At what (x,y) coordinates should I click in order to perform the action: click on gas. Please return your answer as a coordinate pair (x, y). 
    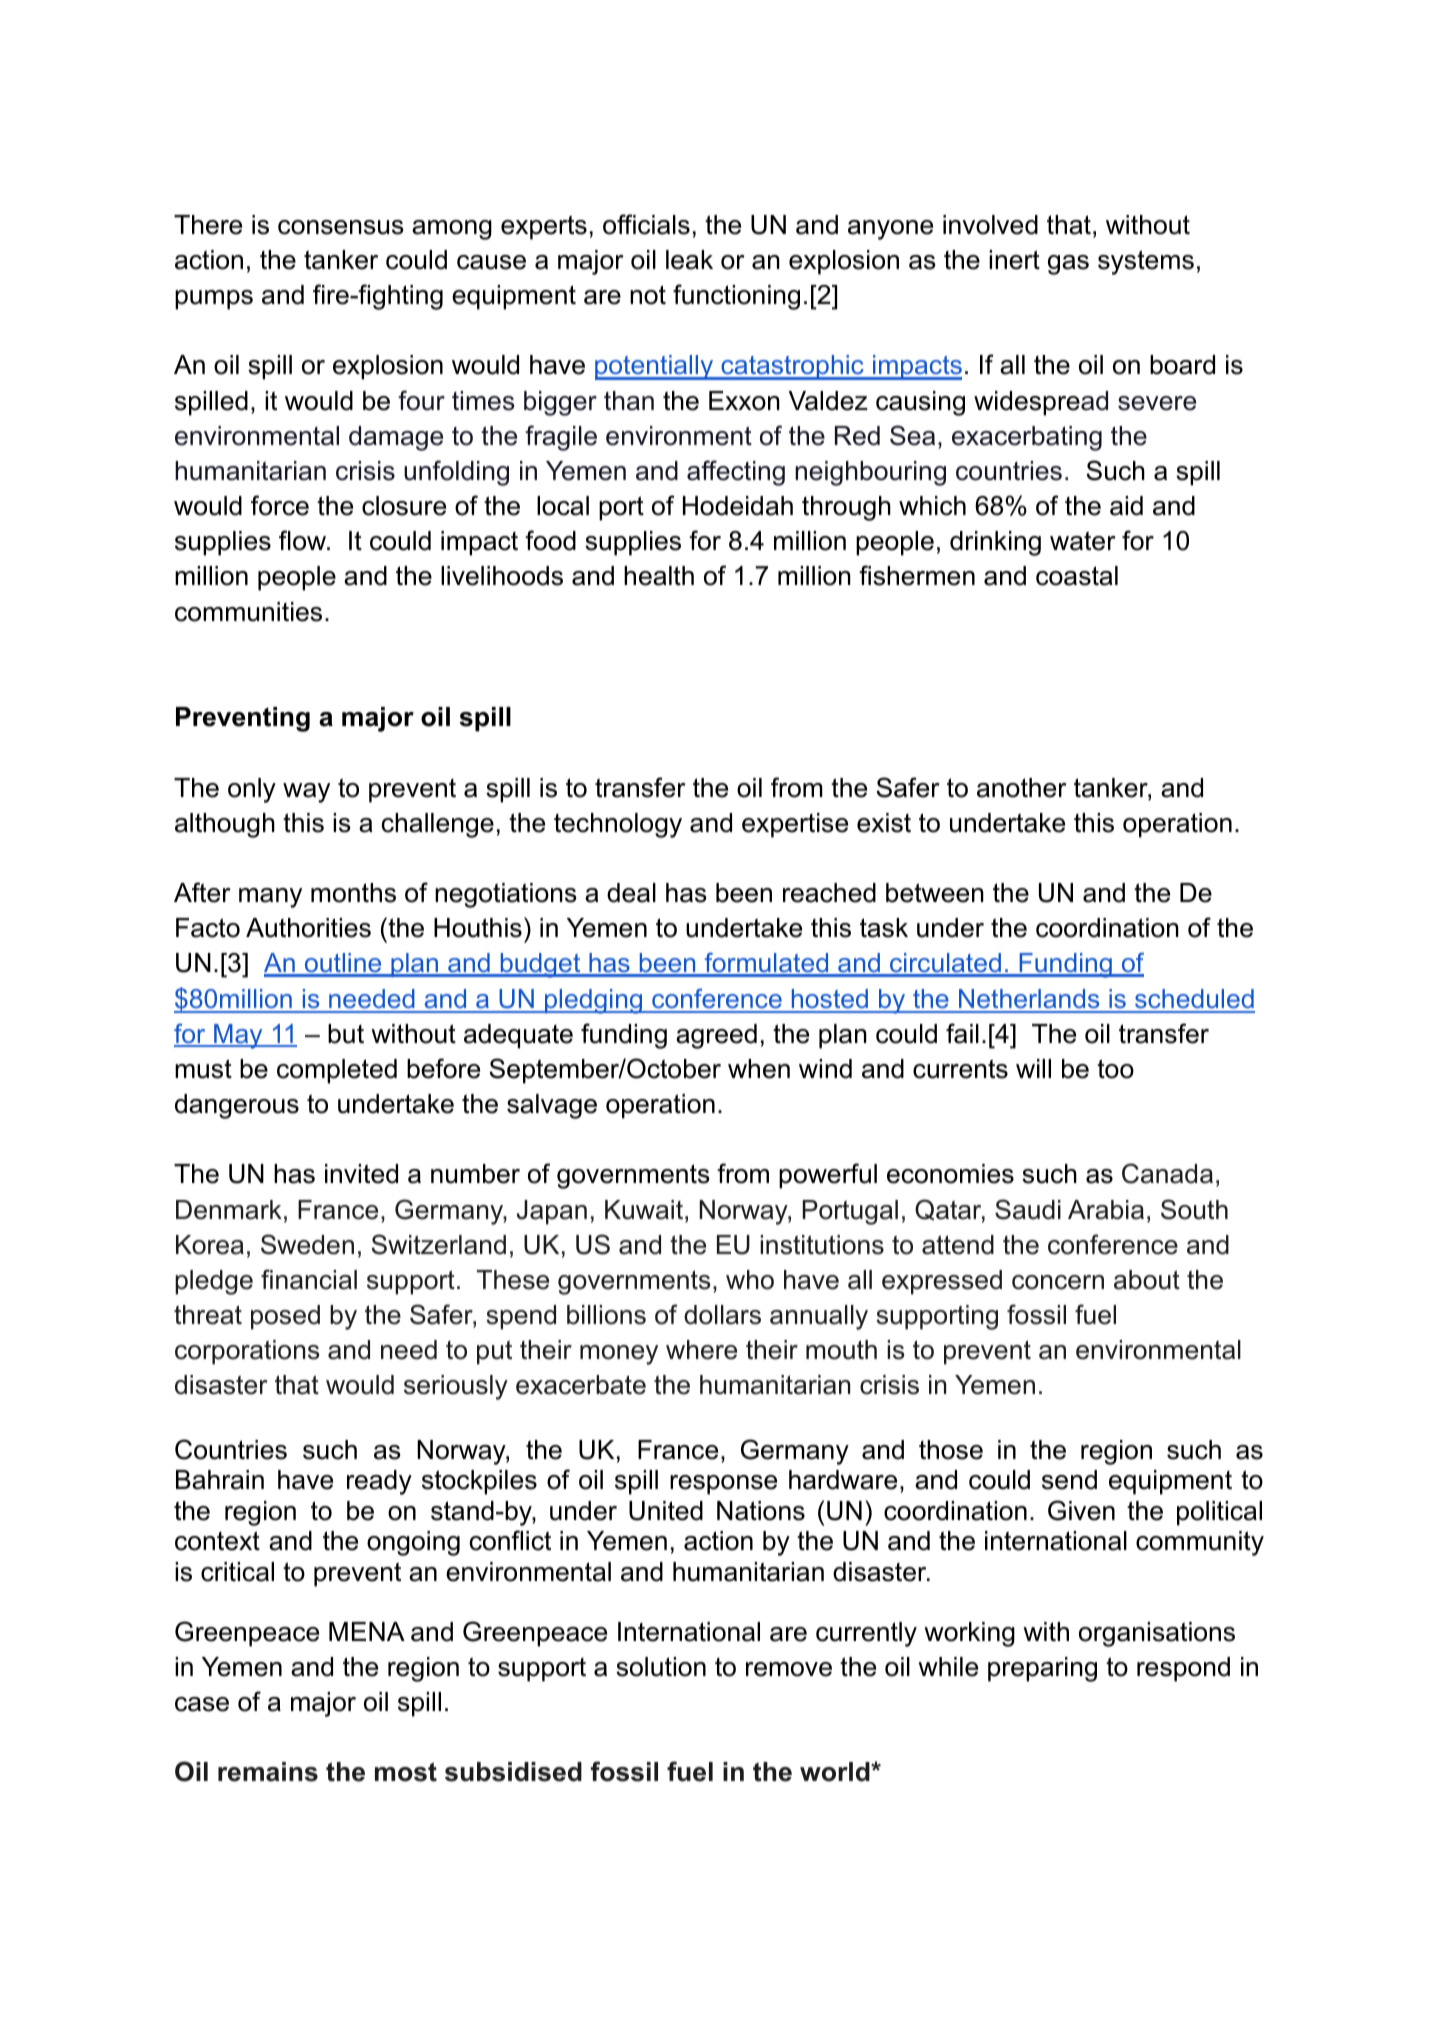
    Looking at the image, I should click on (1068, 265).
